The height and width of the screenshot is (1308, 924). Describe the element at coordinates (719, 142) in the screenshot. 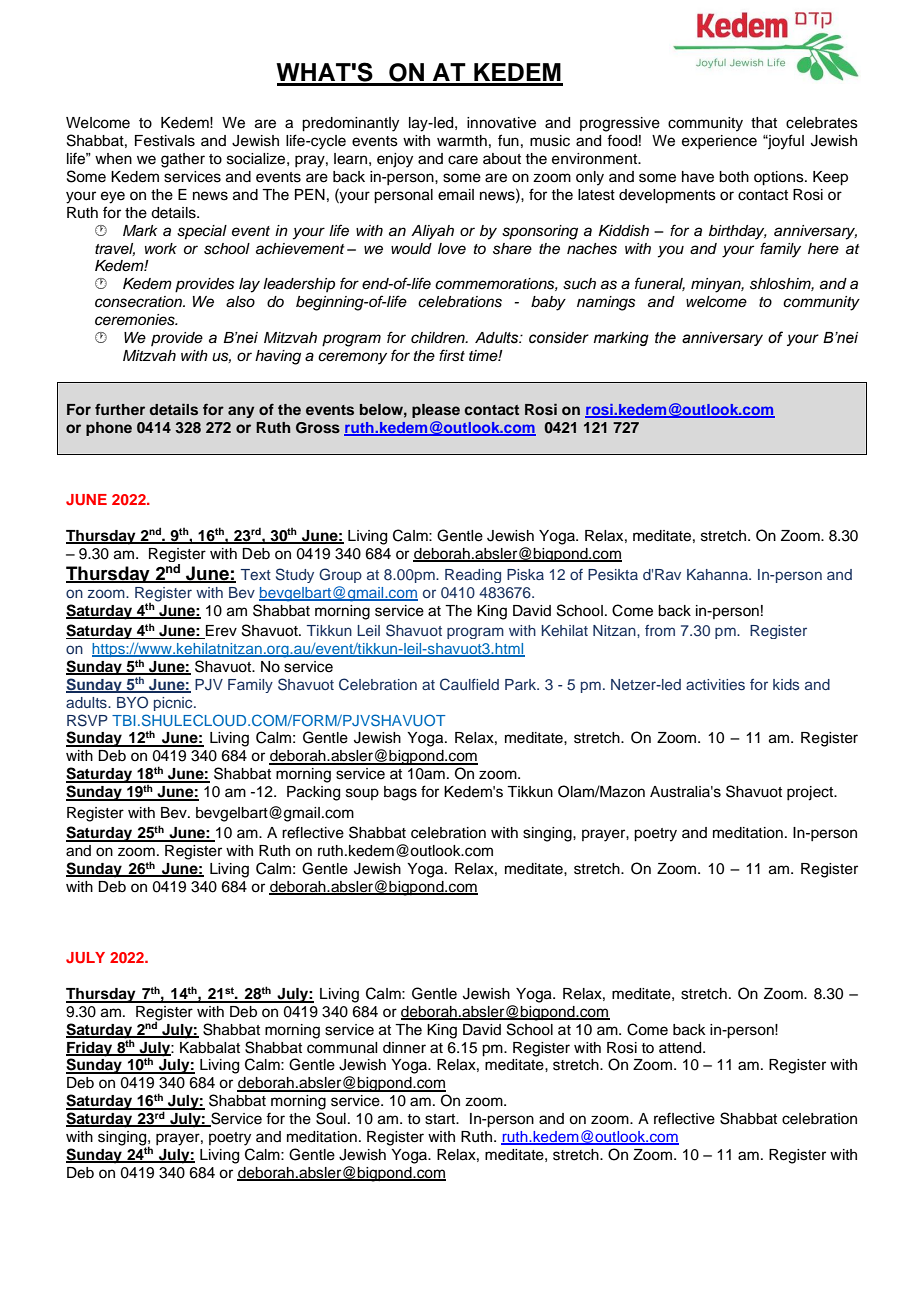

I see `experience` at that location.
